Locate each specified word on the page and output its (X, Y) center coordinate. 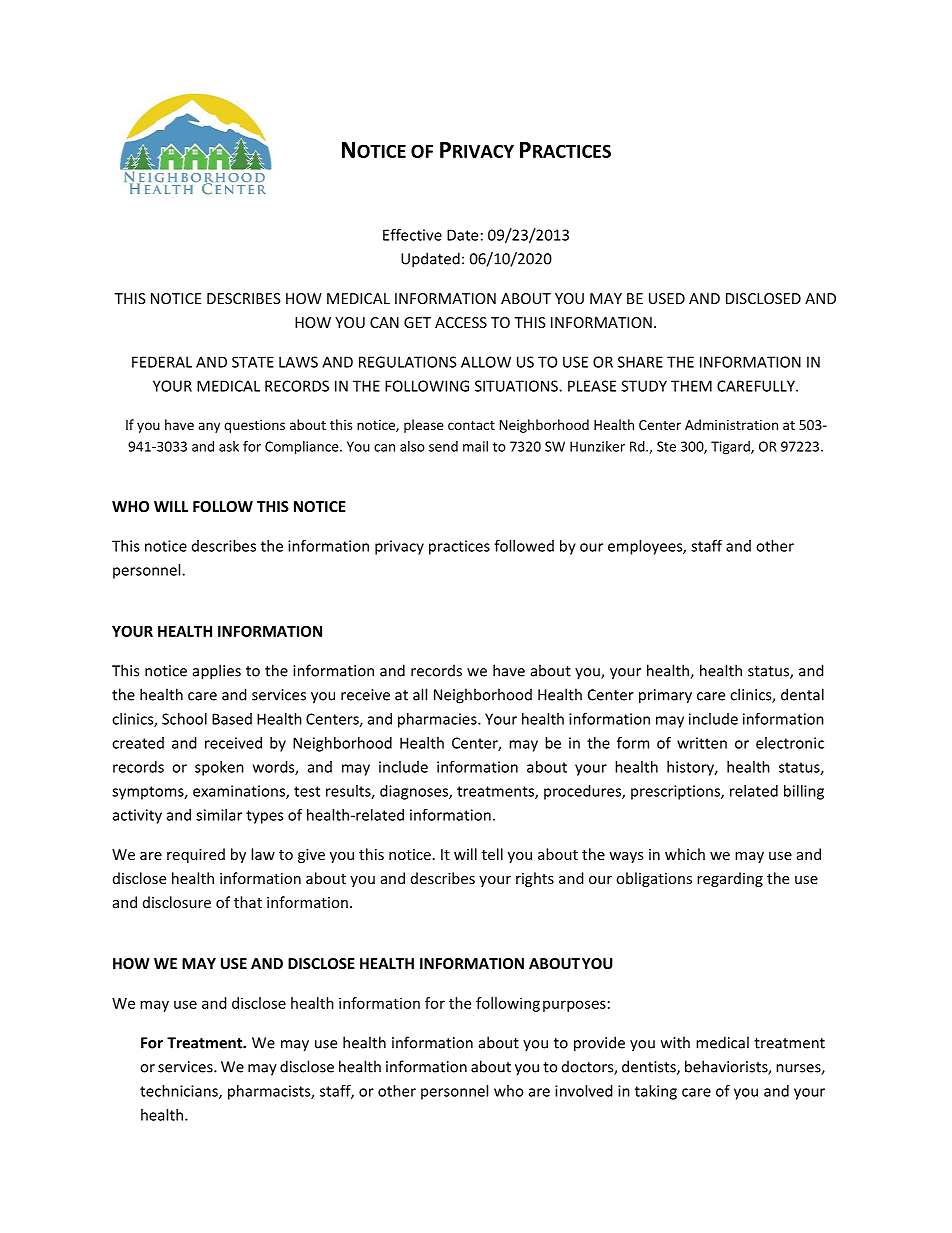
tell (492, 854)
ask (229, 446)
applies (217, 672)
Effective (412, 235)
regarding (730, 879)
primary (665, 696)
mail (475, 446)
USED (667, 298)
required (196, 855)
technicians (180, 1092)
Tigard (731, 448)
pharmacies (438, 720)
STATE (253, 362)
